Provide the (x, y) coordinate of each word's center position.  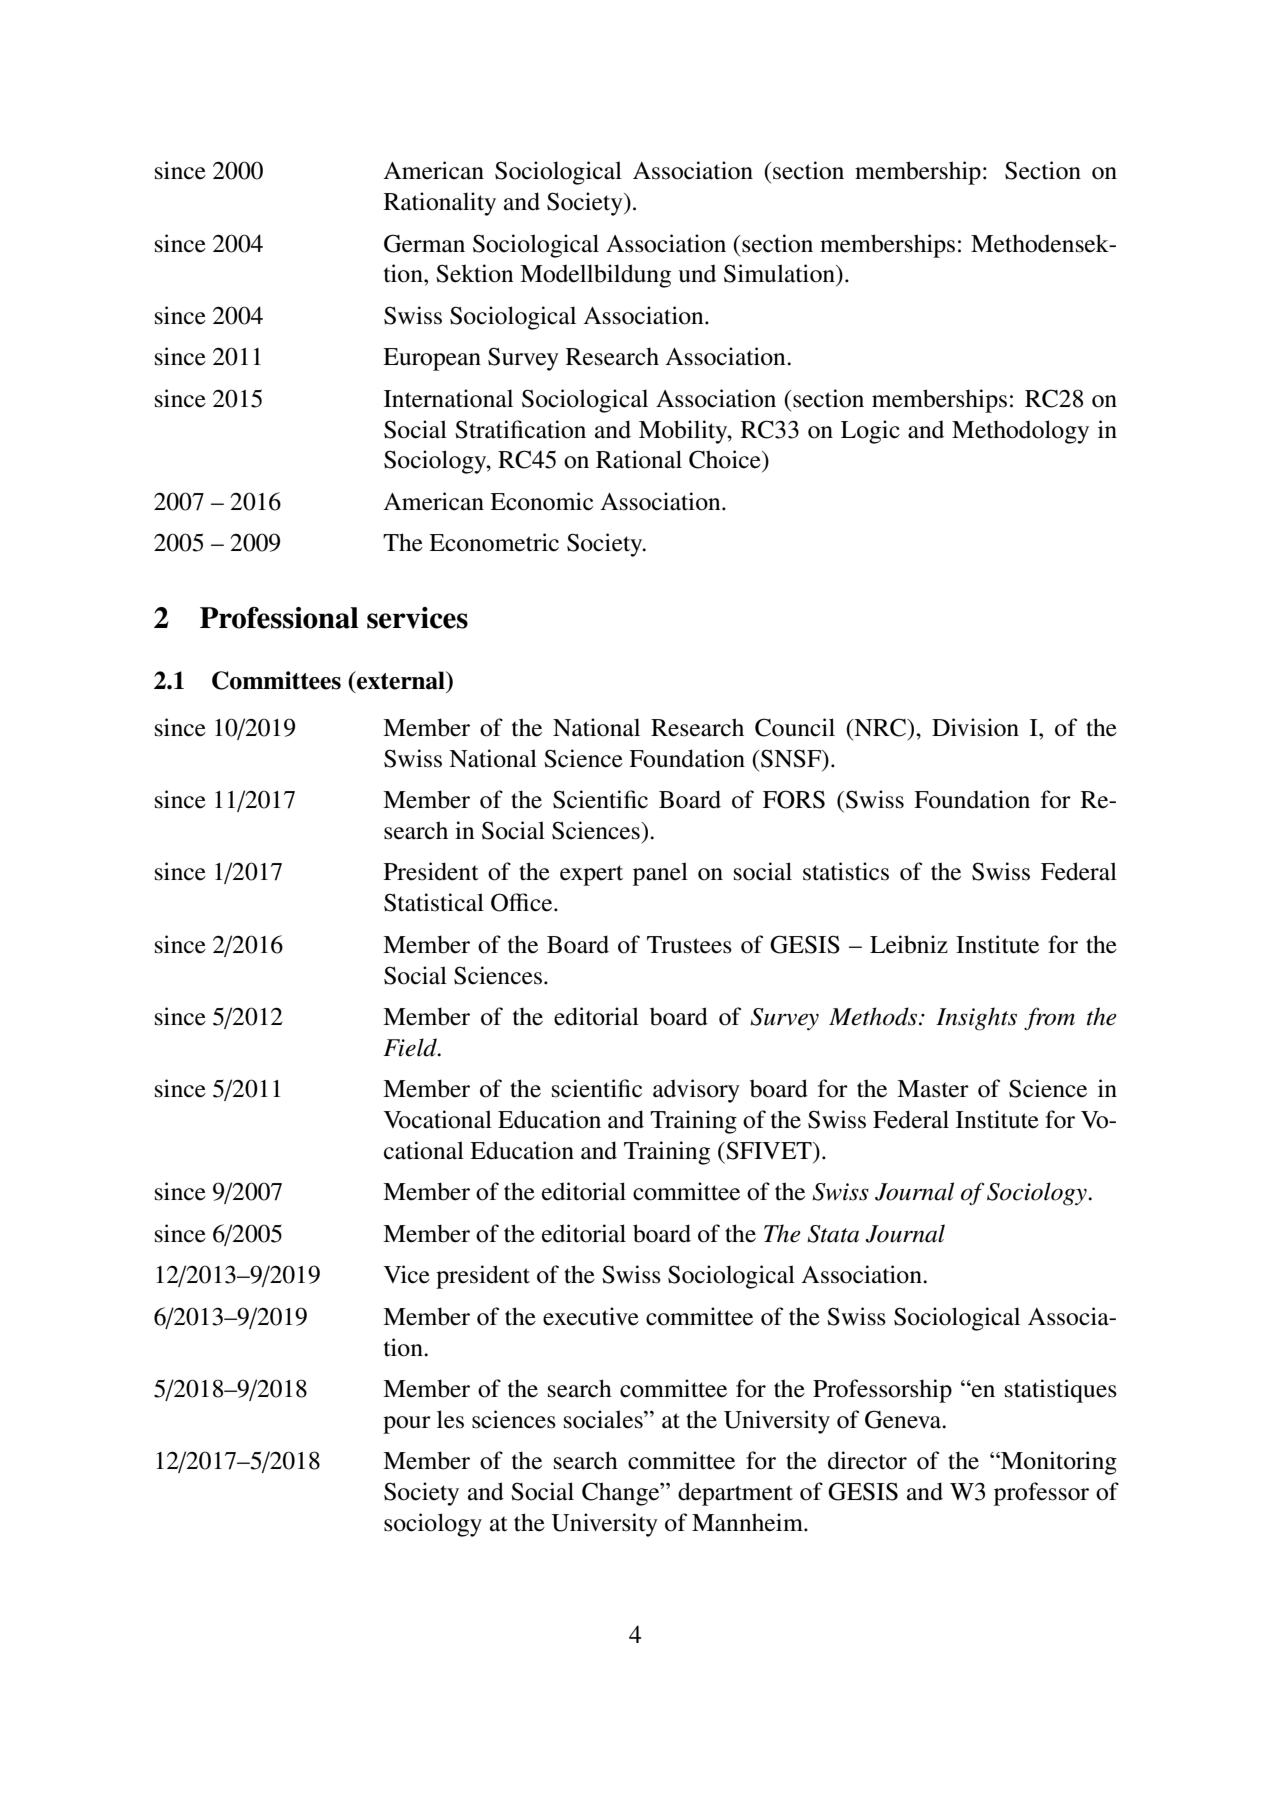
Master (933, 1089)
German (424, 243)
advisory (696, 1091)
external (401, 680)
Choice (726, 459)
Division (975, 727)
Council (795, 727)
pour (407, 1425)
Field (411, 1047)
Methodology (1020, 432)
